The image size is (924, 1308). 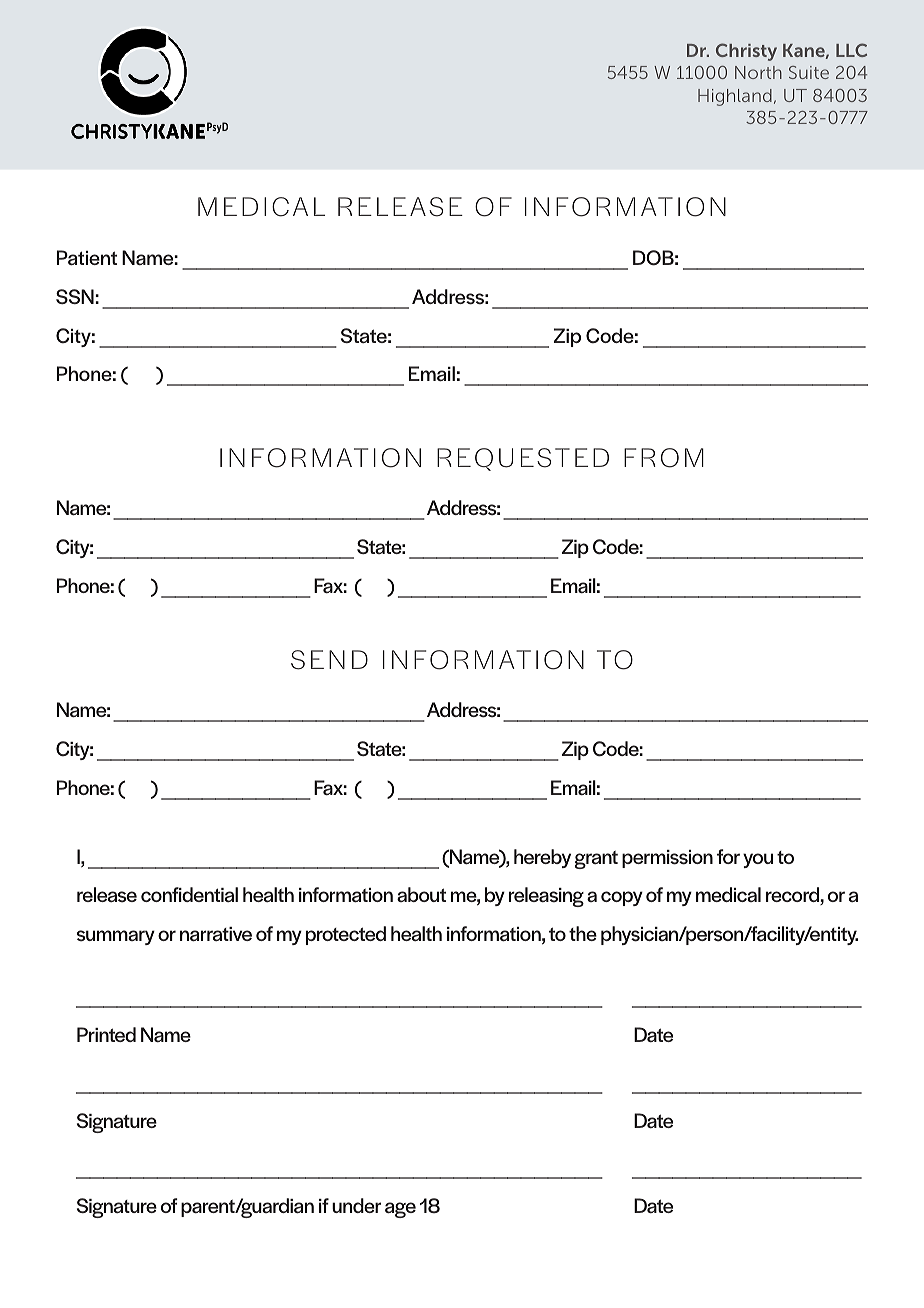 I want to click on SEND, so click(x=329, y=660).
